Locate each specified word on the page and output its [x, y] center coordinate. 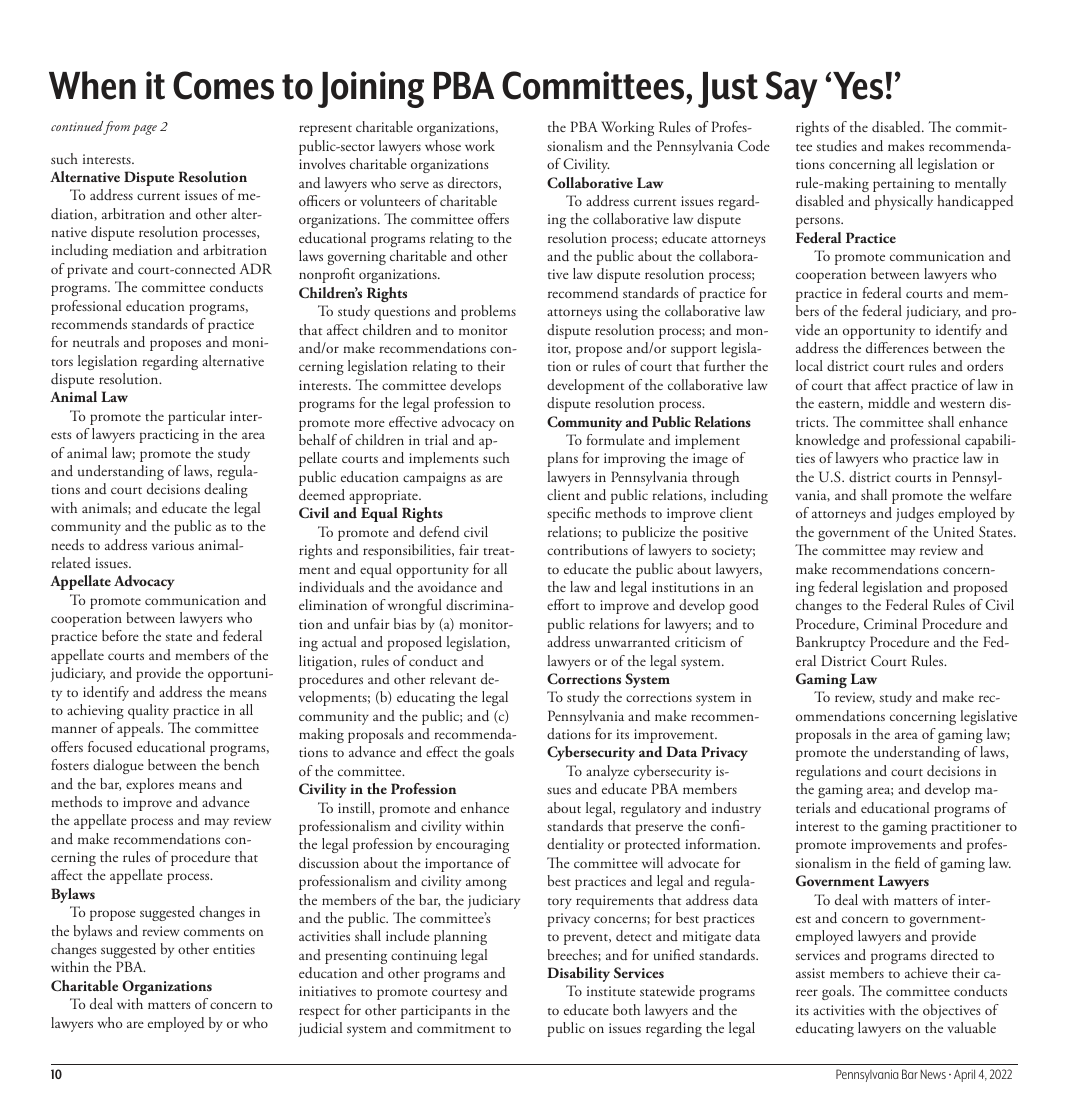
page [144, 129]
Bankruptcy [830, 643]
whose [443, 145]
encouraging [472, 846]
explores [150, 785]
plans [562, 459]
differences [897, 347]
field [907, 862]
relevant [453, 678]
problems [488, 312]
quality [148, 711]
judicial [320, 1029]
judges [915, 514]
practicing [169, 436]
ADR [256, 268]
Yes [859, 86]
